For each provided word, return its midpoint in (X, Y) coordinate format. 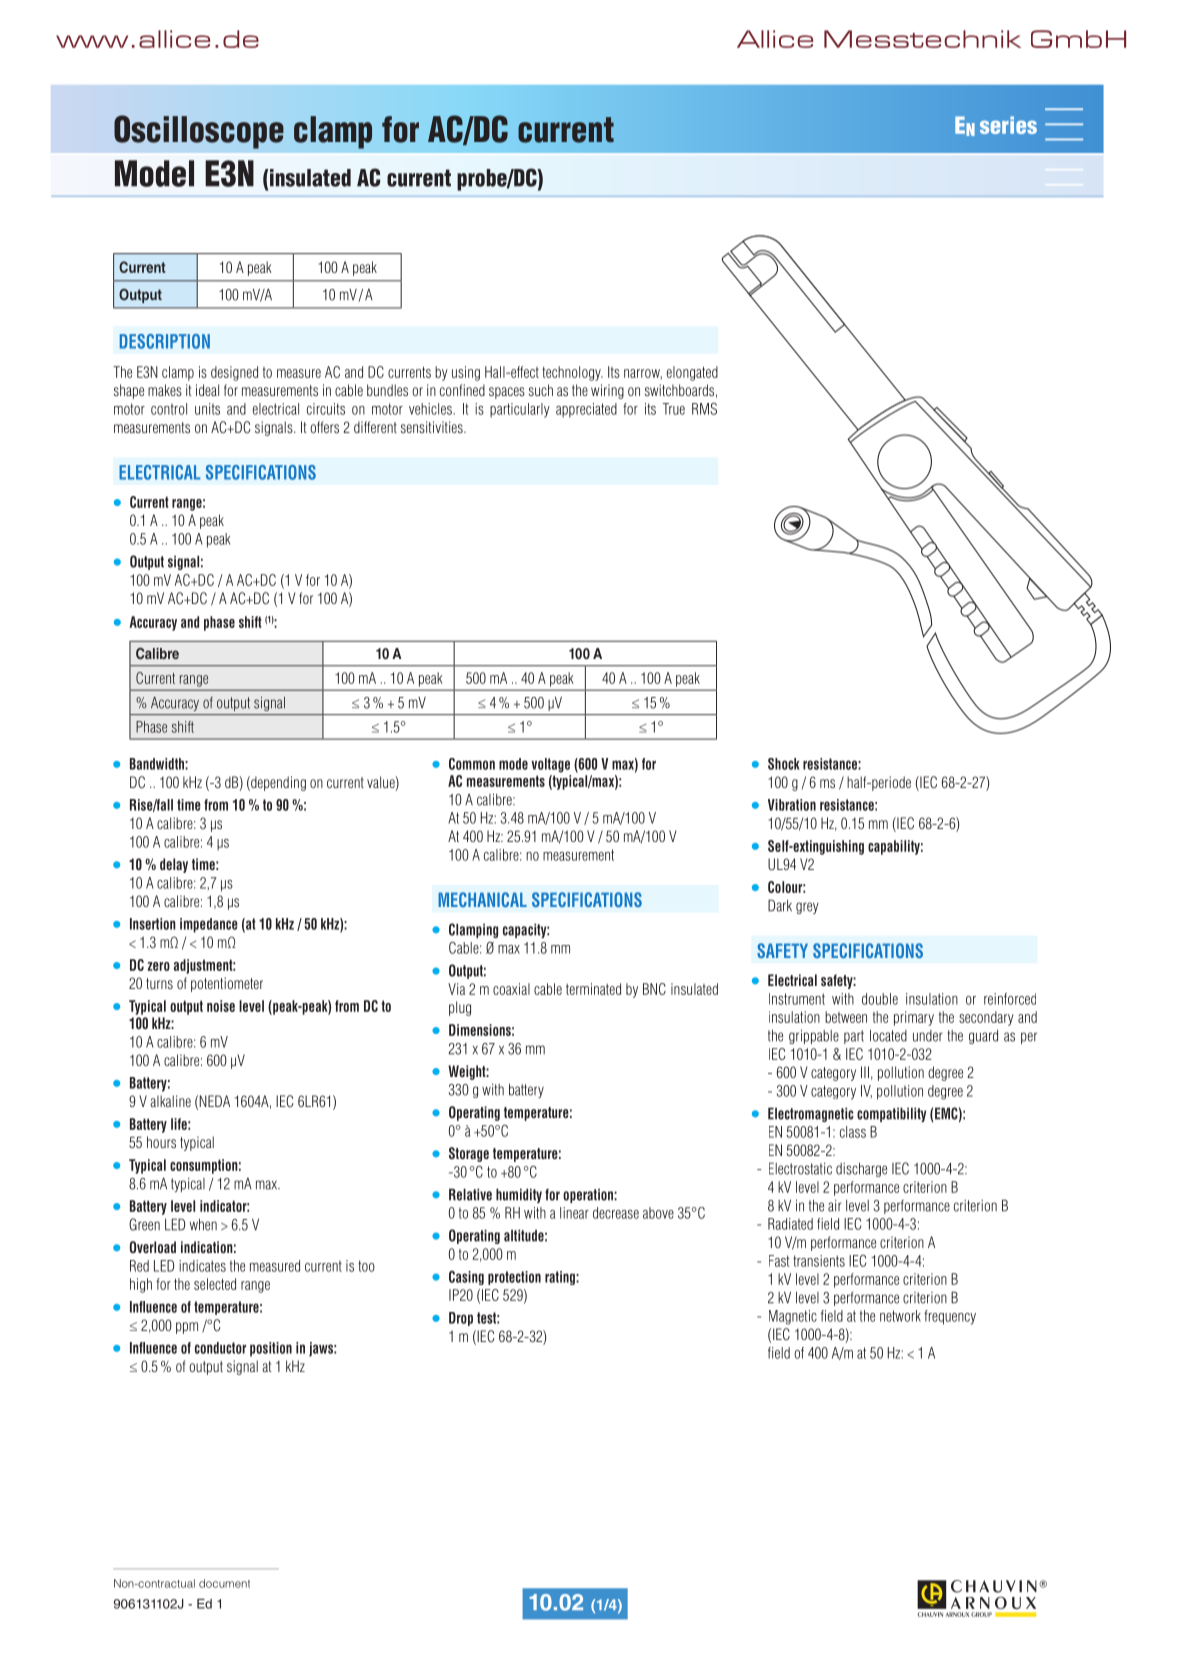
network (900, 1316)
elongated (692, 373)
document (224, 1583)
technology (572, 373)
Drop (461, 1319)
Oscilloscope (199, 132)
